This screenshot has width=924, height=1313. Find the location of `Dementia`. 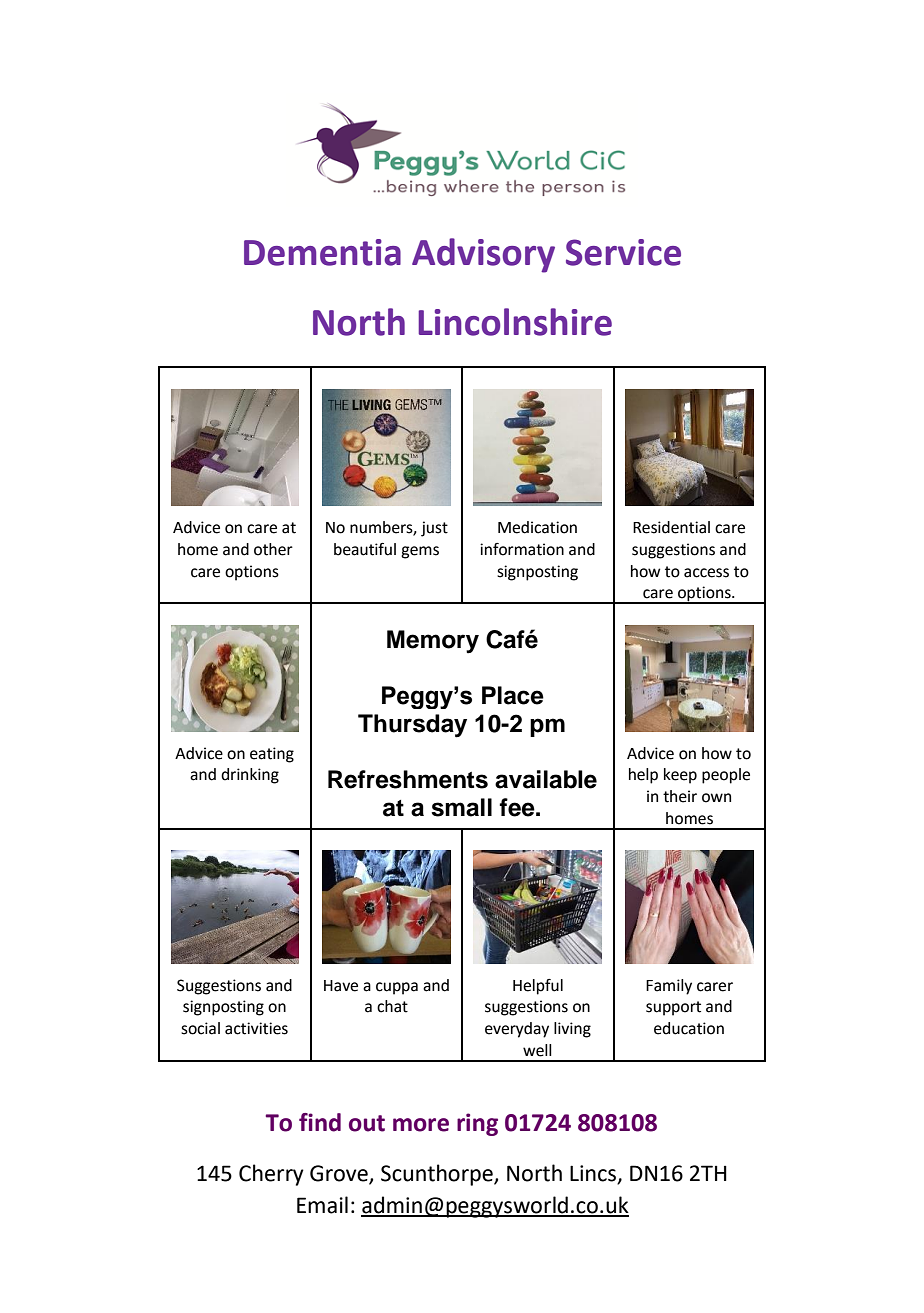

Dementia is located at coordinates (322, 252).
